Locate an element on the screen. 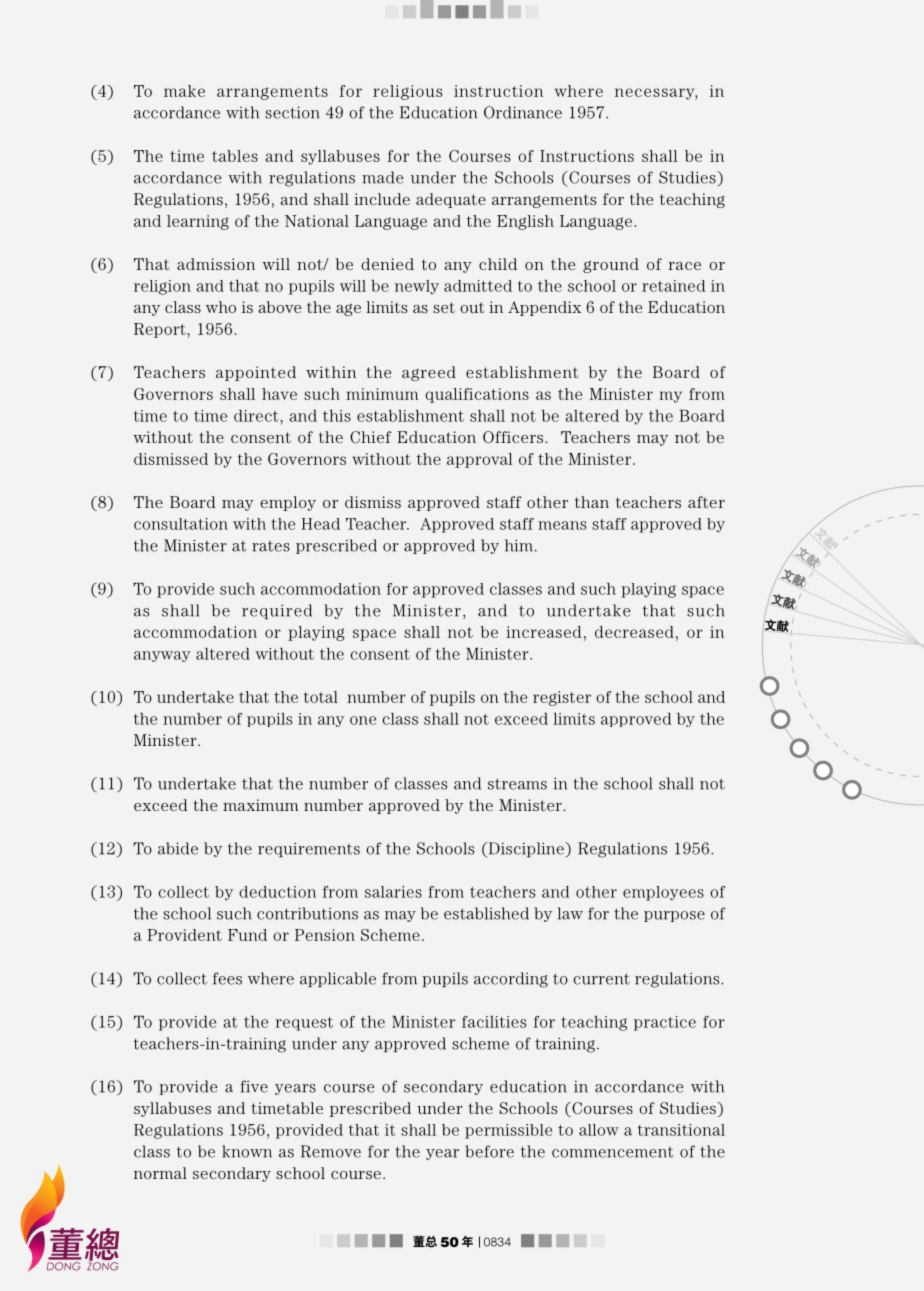 The height and width of the screenshot is (1291, 924). before is located at coordinates (489, 1151).
